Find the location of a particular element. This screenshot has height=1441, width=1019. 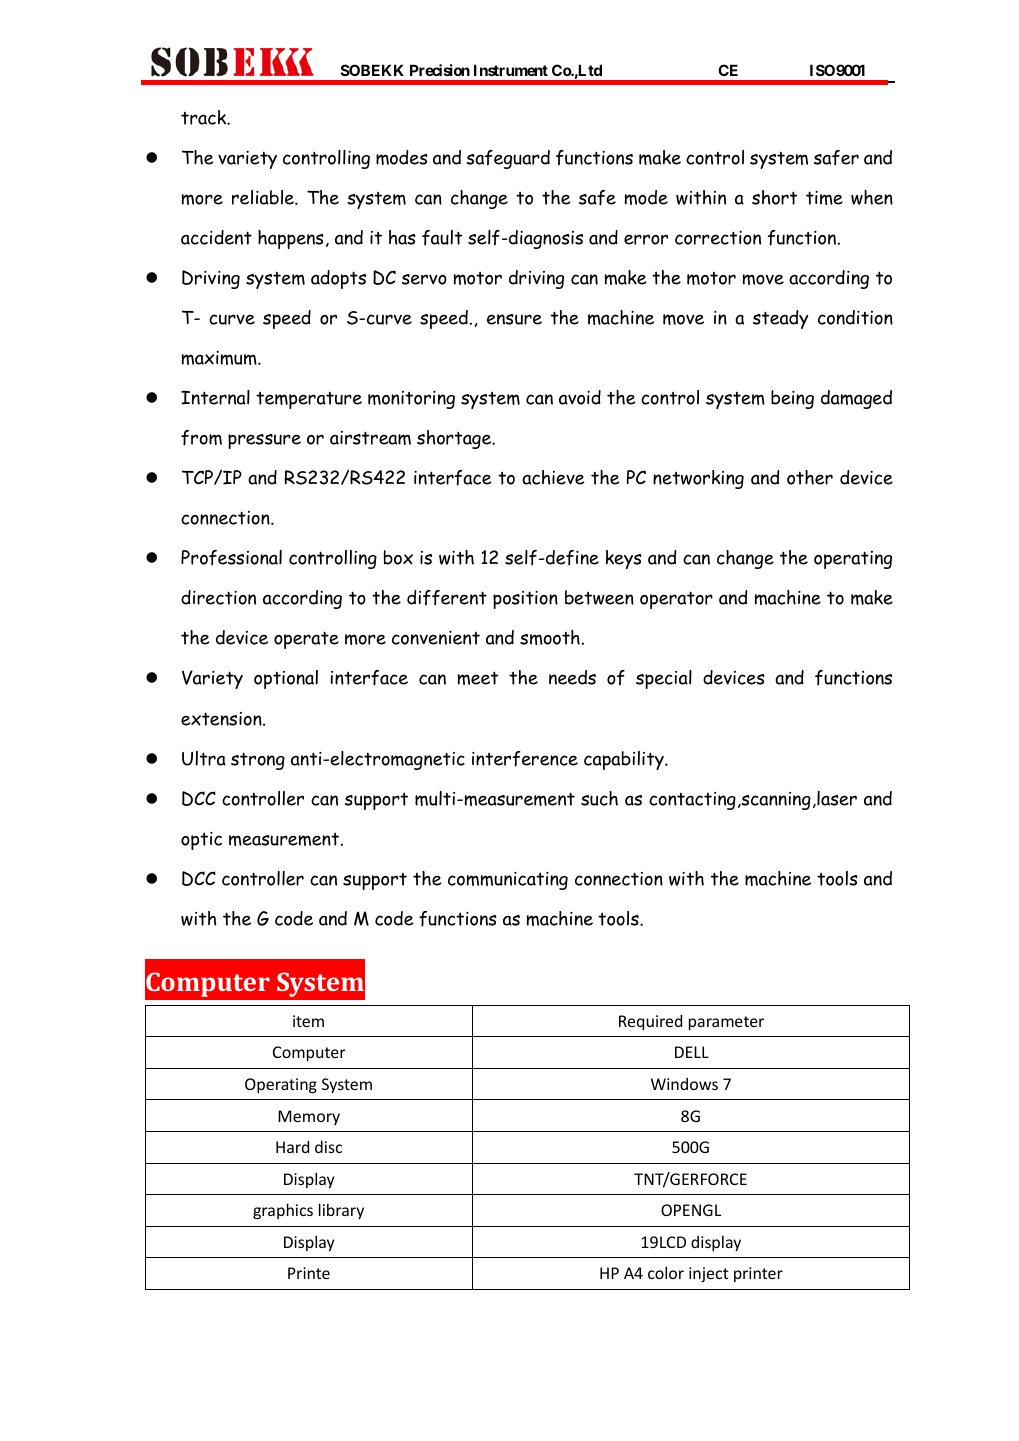

time is located at coordinates (824, 198).
